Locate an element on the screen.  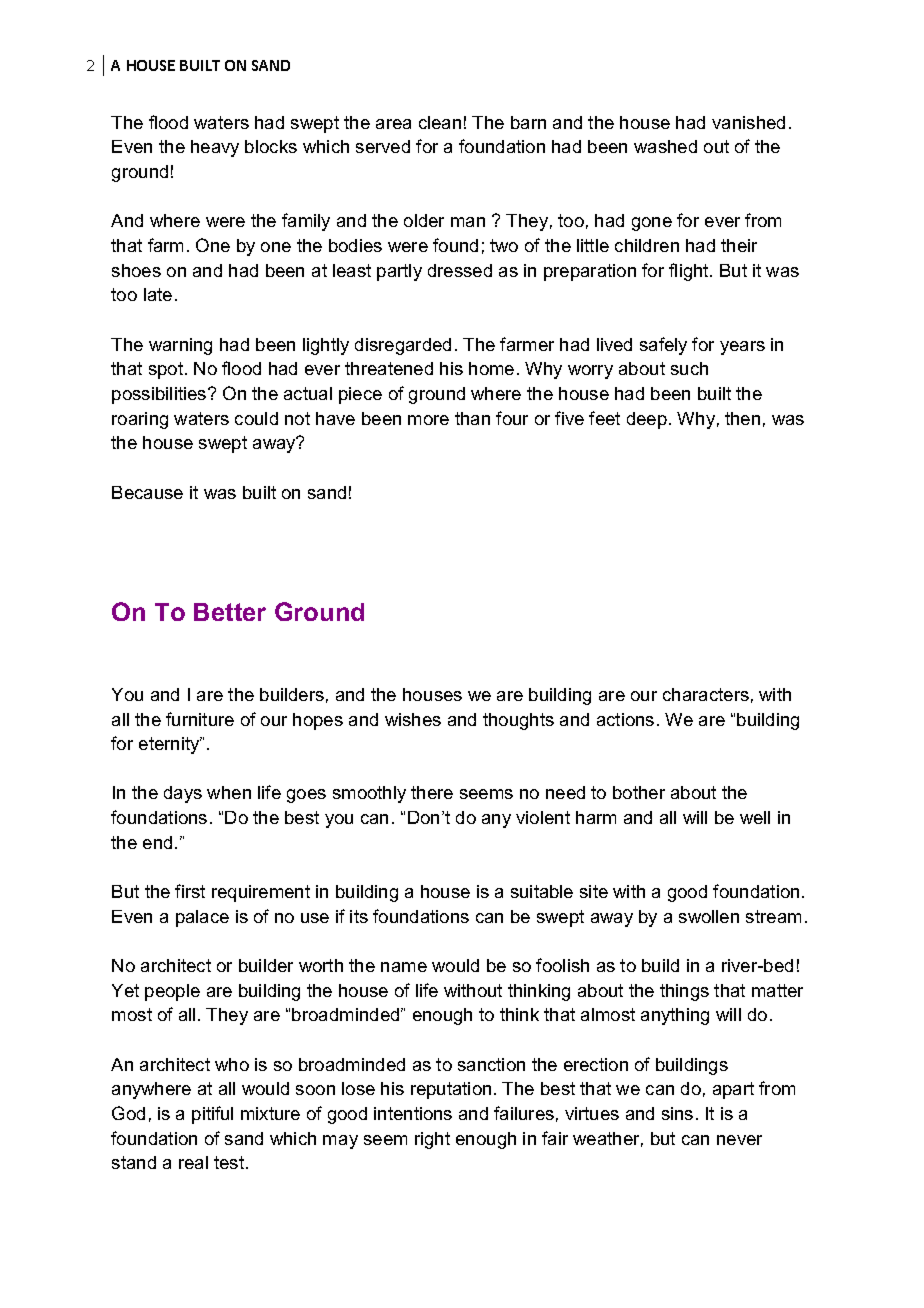
pitiful is located at coordinates (212, 1115).
